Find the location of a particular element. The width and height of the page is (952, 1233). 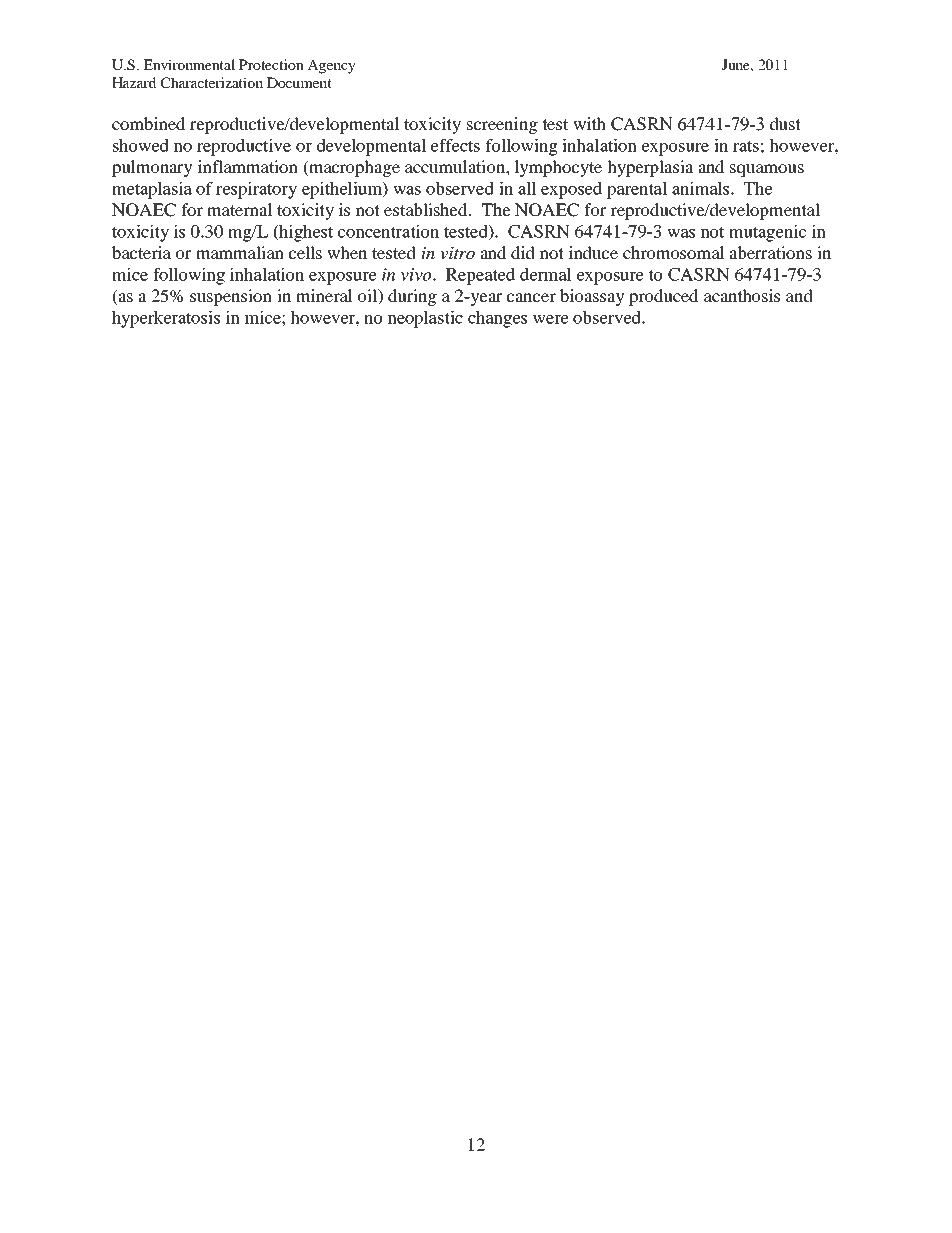

dust is located at coordinates (785, 123).
